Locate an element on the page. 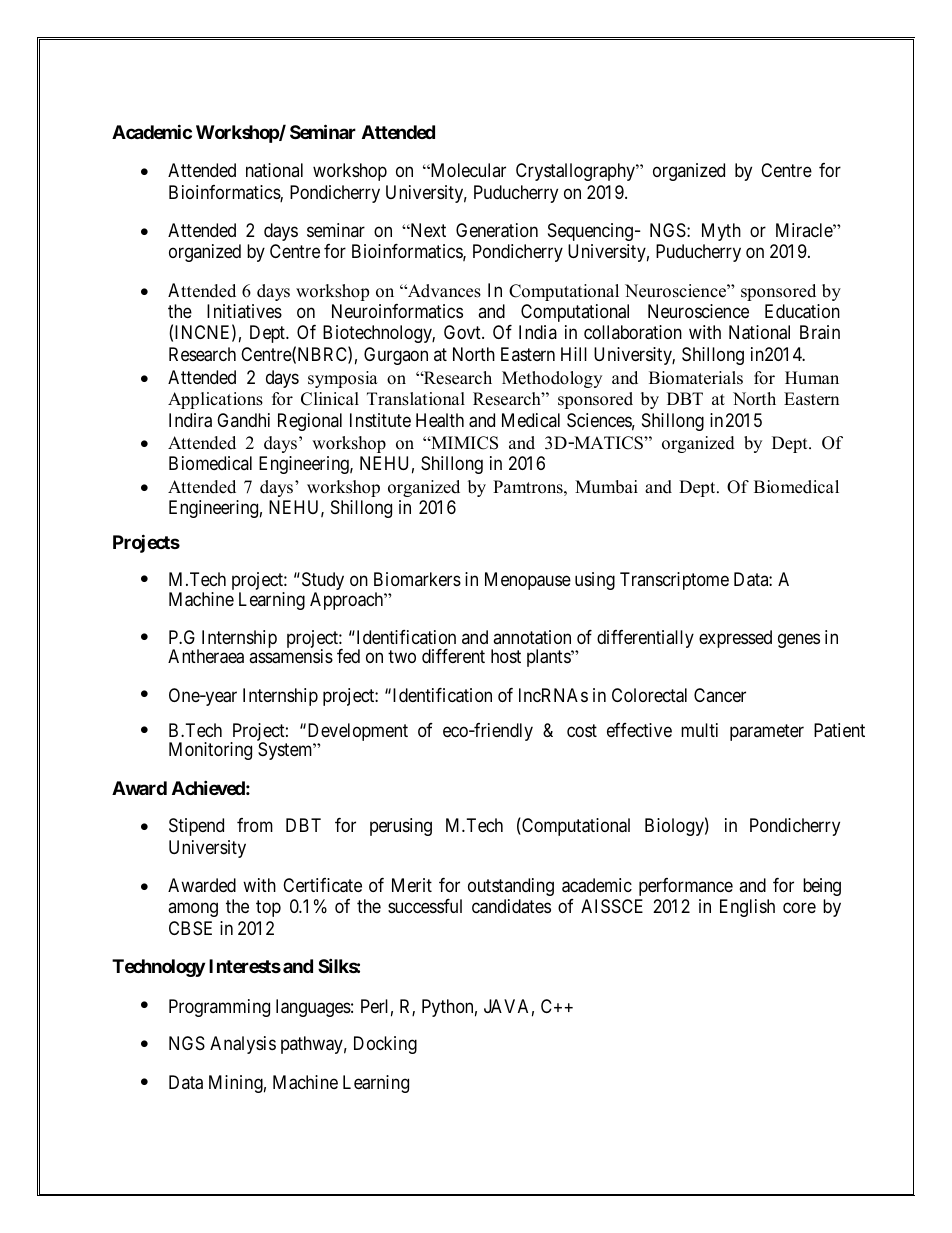  Generation is located at coordinates (497, 230).
